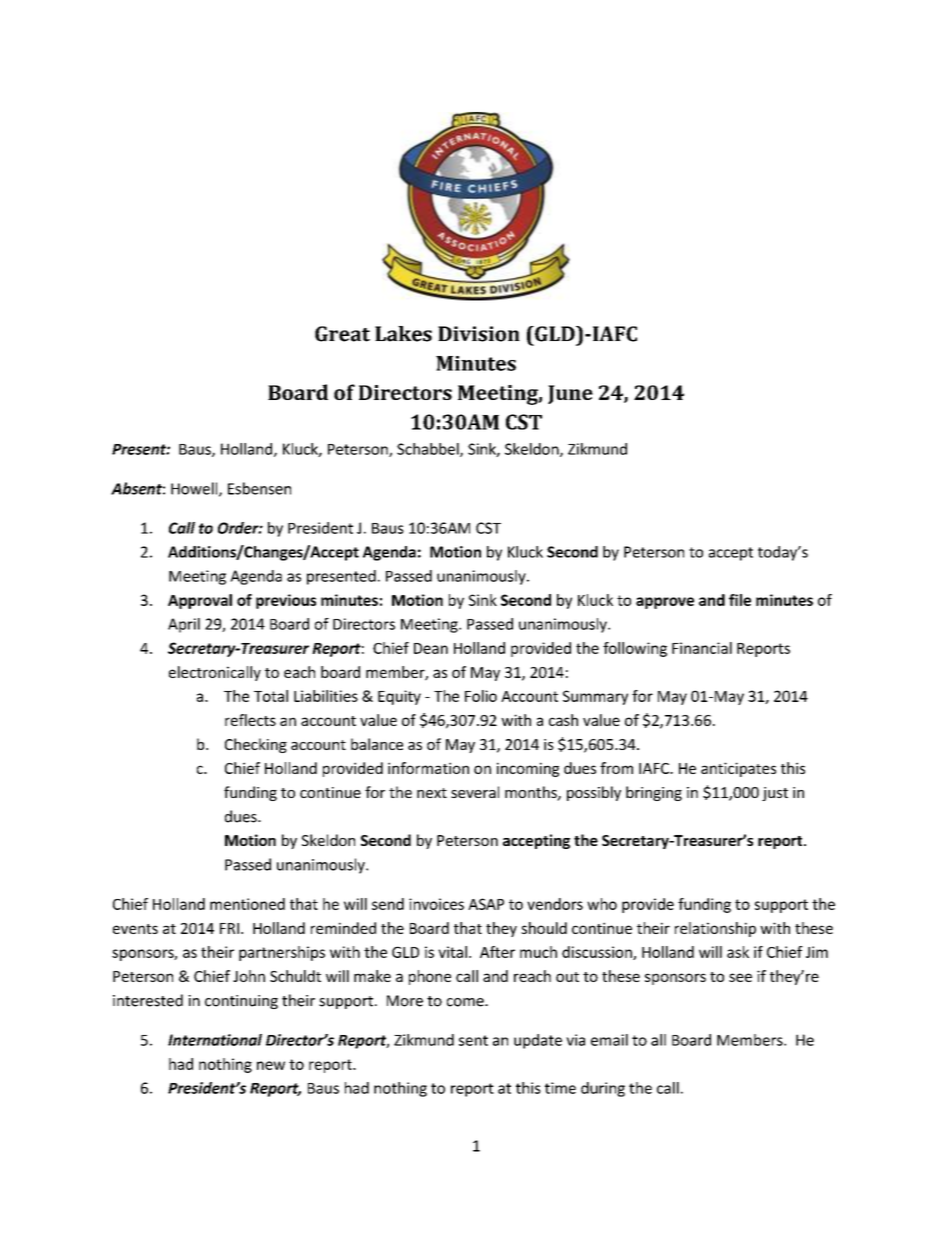  I want to click on update, so click(538, 1041).
